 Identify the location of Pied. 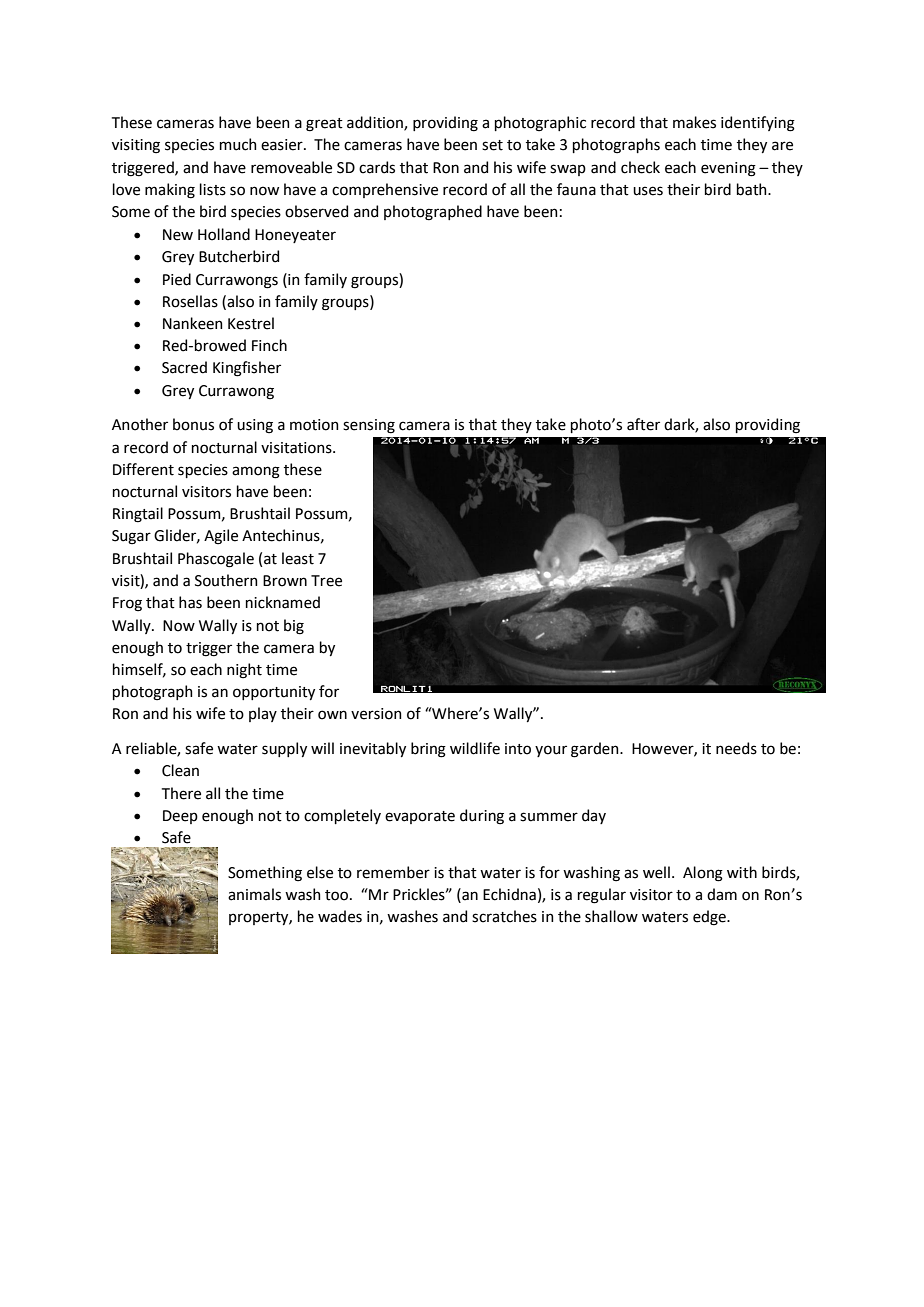
(177, 279).
